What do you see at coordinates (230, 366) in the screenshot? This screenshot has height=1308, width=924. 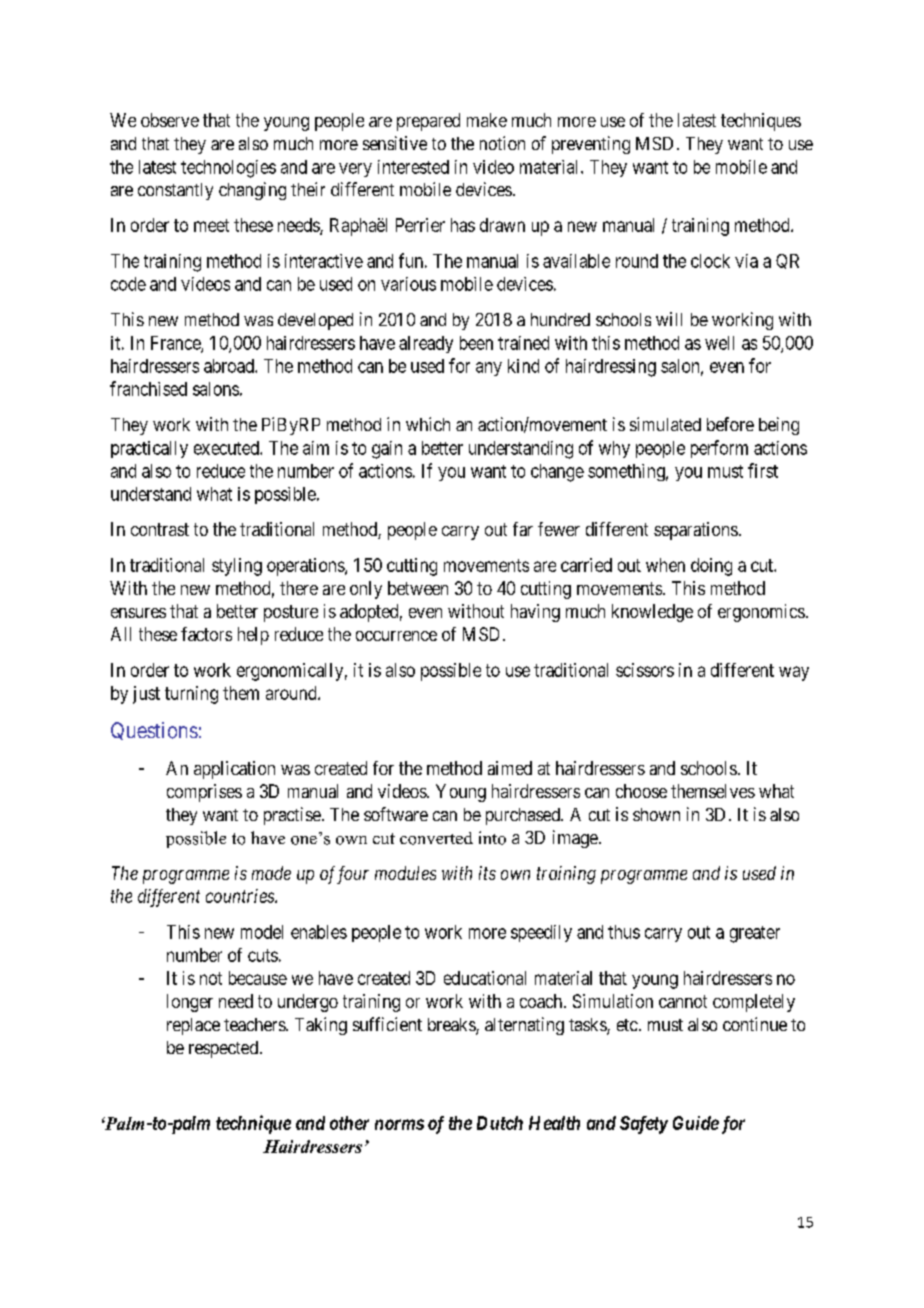 I see `abroad` at bounding box center [230, 366].
